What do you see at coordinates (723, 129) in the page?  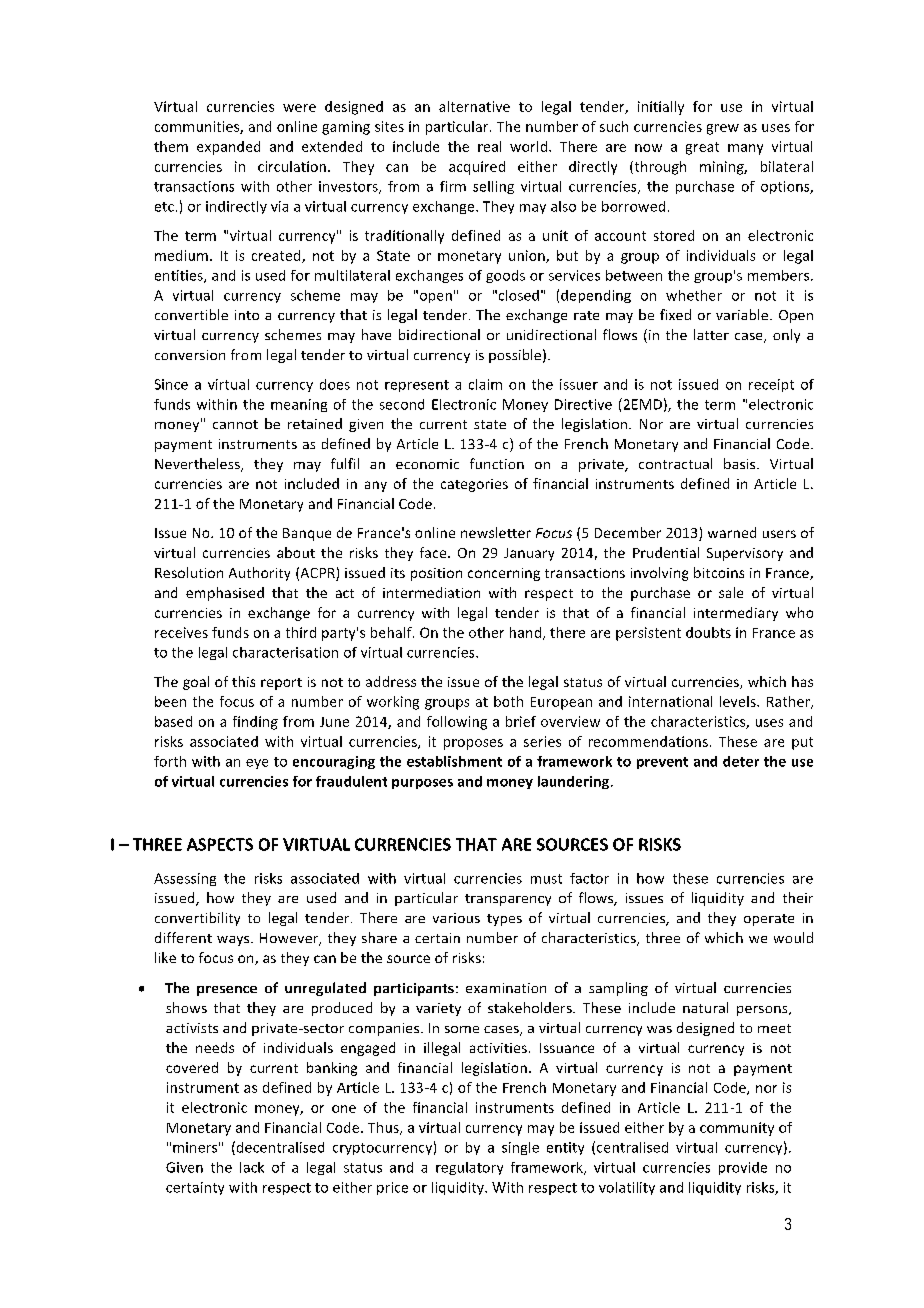 I see `grew` at bounding box center [723, 129].
